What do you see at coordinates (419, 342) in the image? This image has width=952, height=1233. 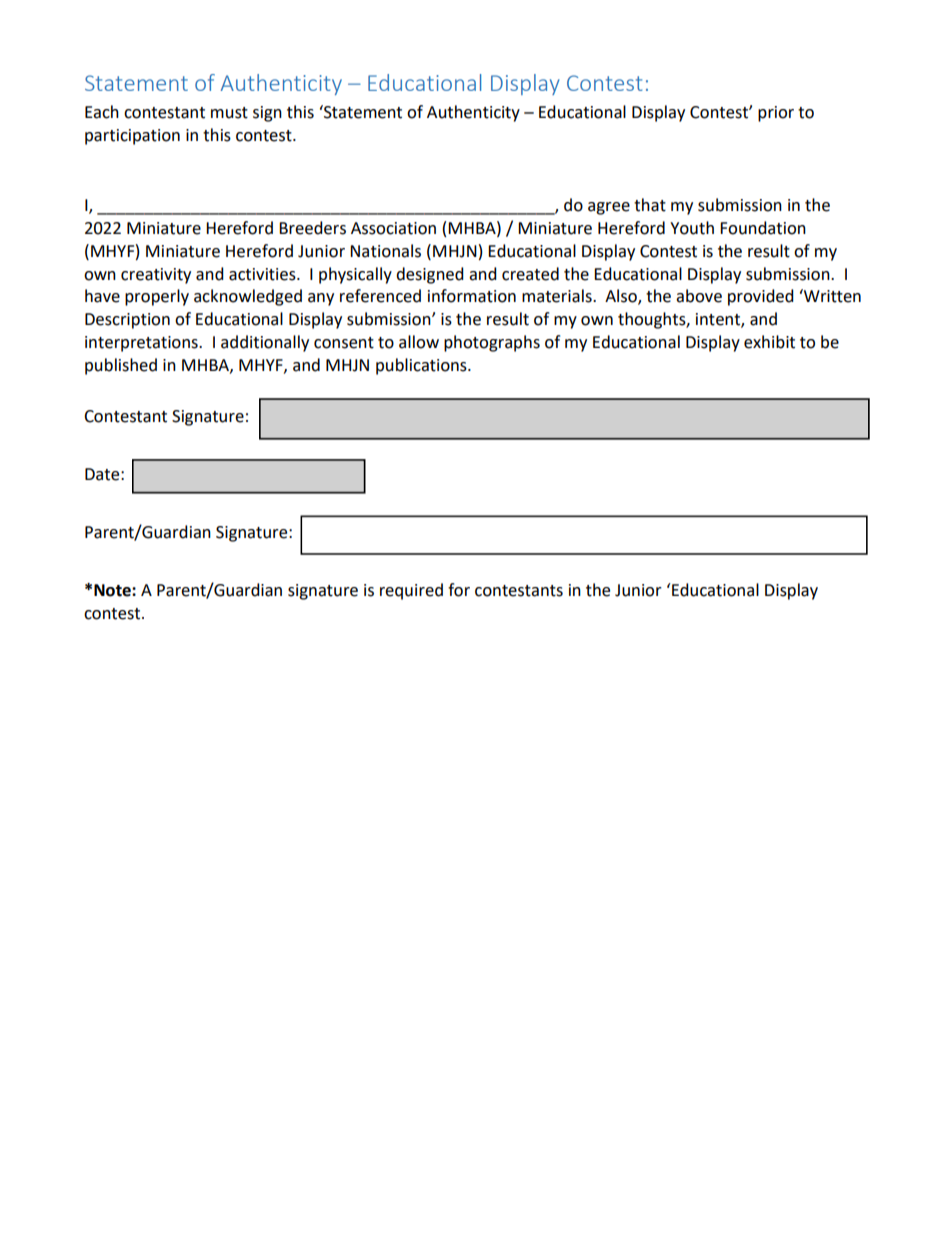 I see `allow` at bounding box center [419, 342].
